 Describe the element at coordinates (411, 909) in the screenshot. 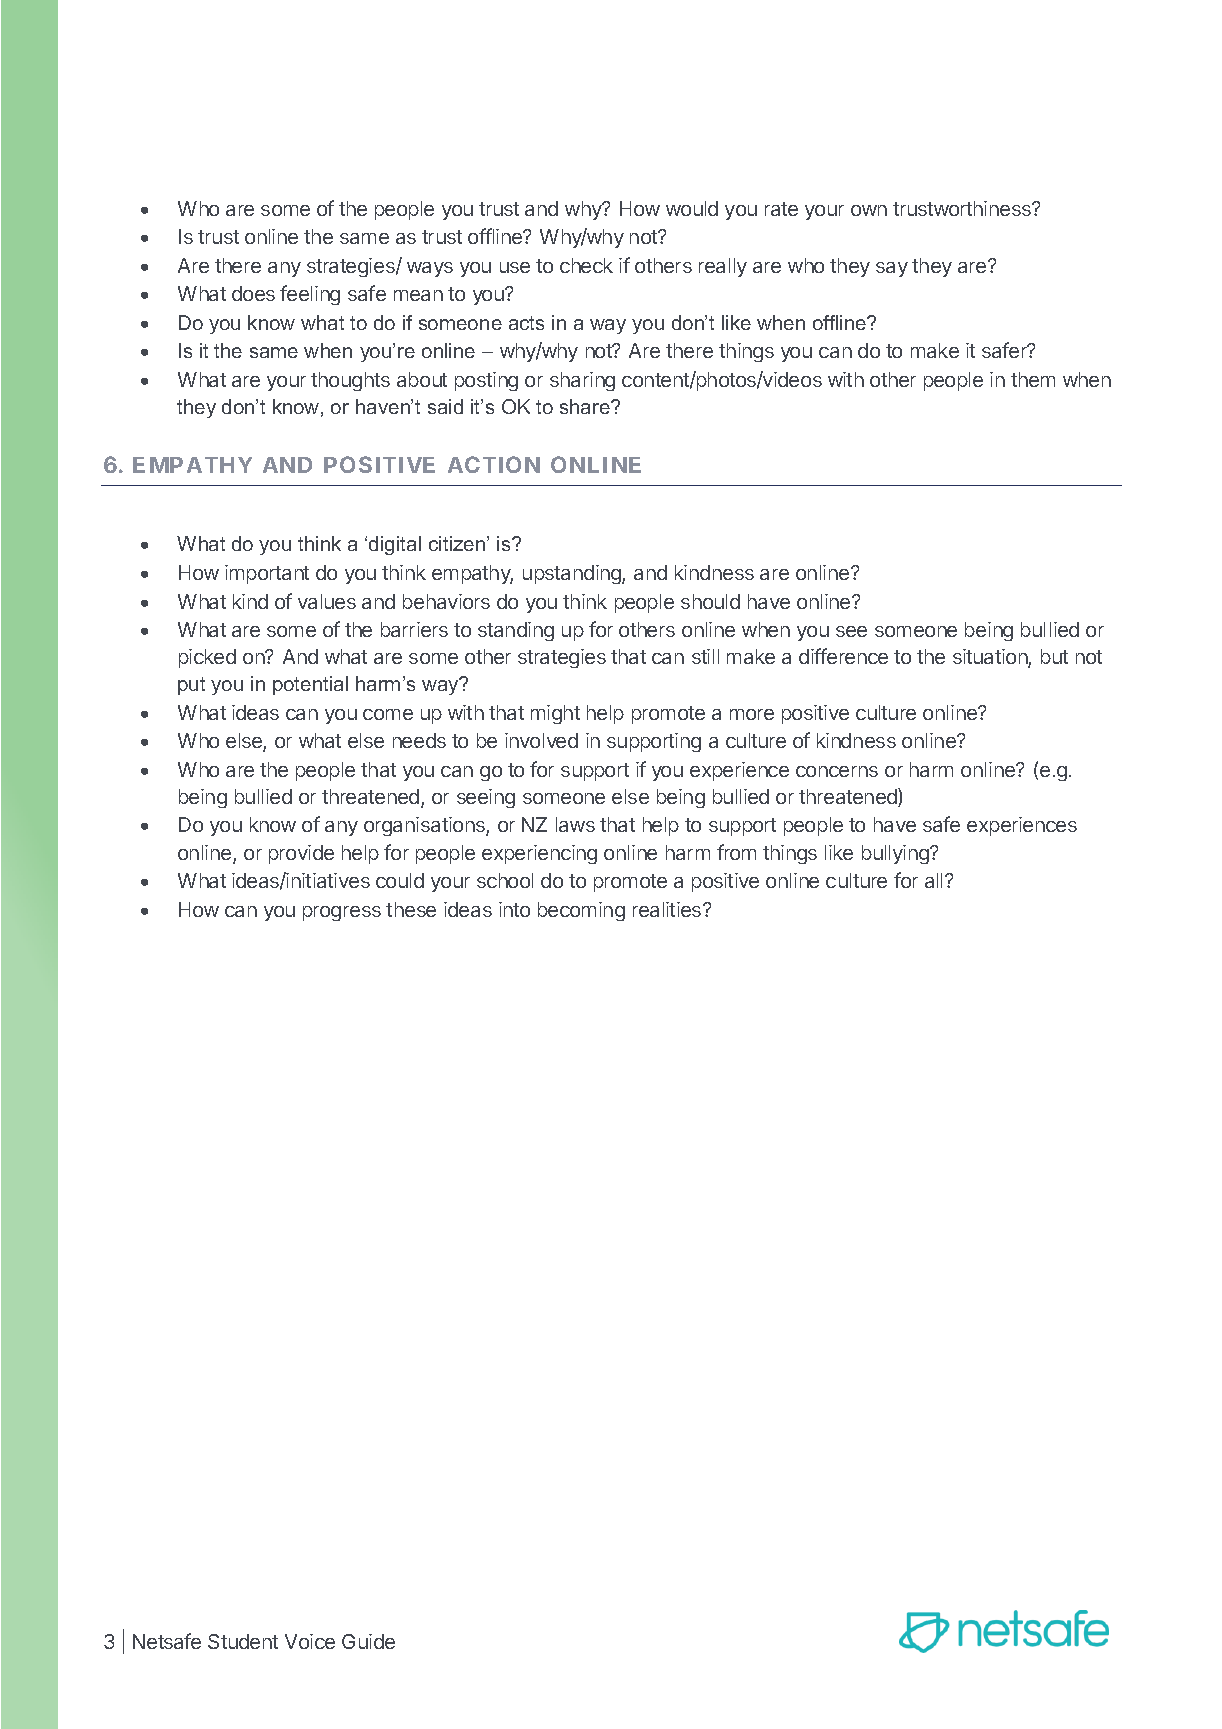

I see `these` at that location.
